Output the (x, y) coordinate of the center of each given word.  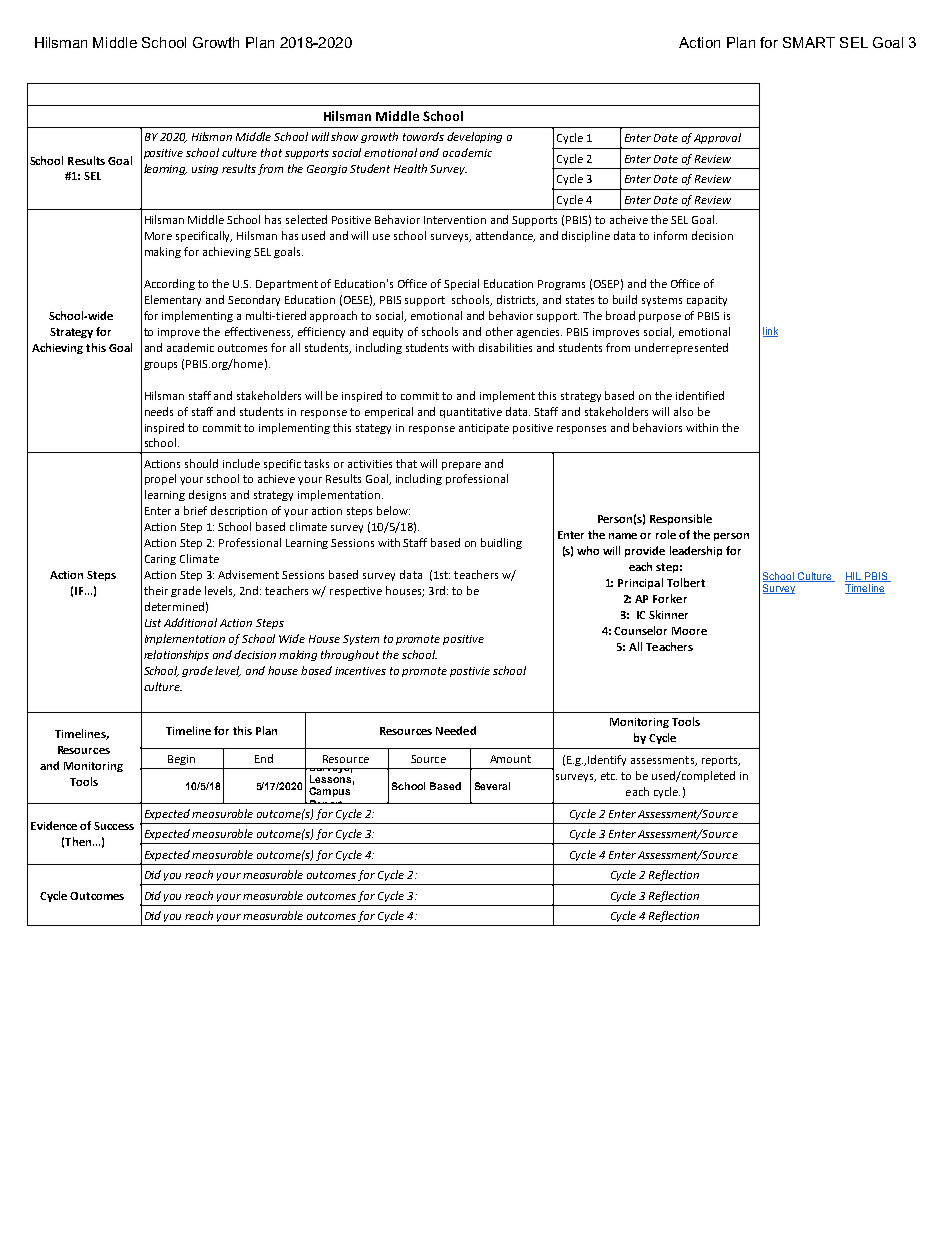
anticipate (484, 429)
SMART (809, 42)
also (683, 411)
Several (492, 786)
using (205, 170)
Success (114, 826)
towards (423, 136)
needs (159, 411)
